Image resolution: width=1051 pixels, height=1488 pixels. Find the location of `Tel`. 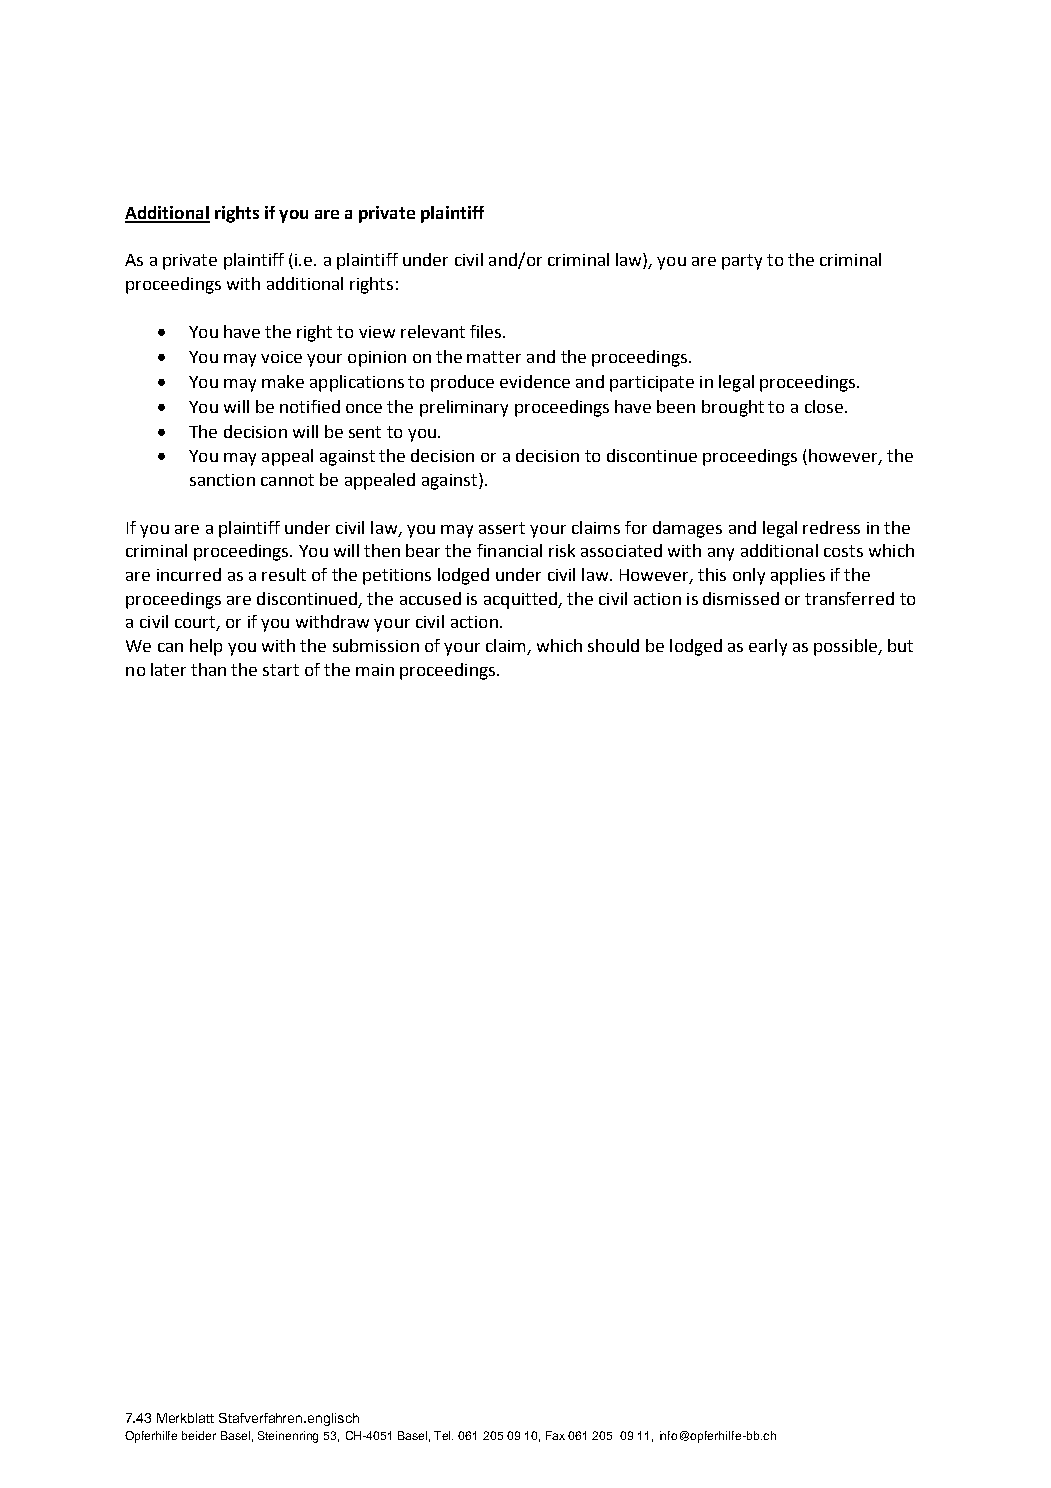

Tel is located at coordinates (443, 1435).
